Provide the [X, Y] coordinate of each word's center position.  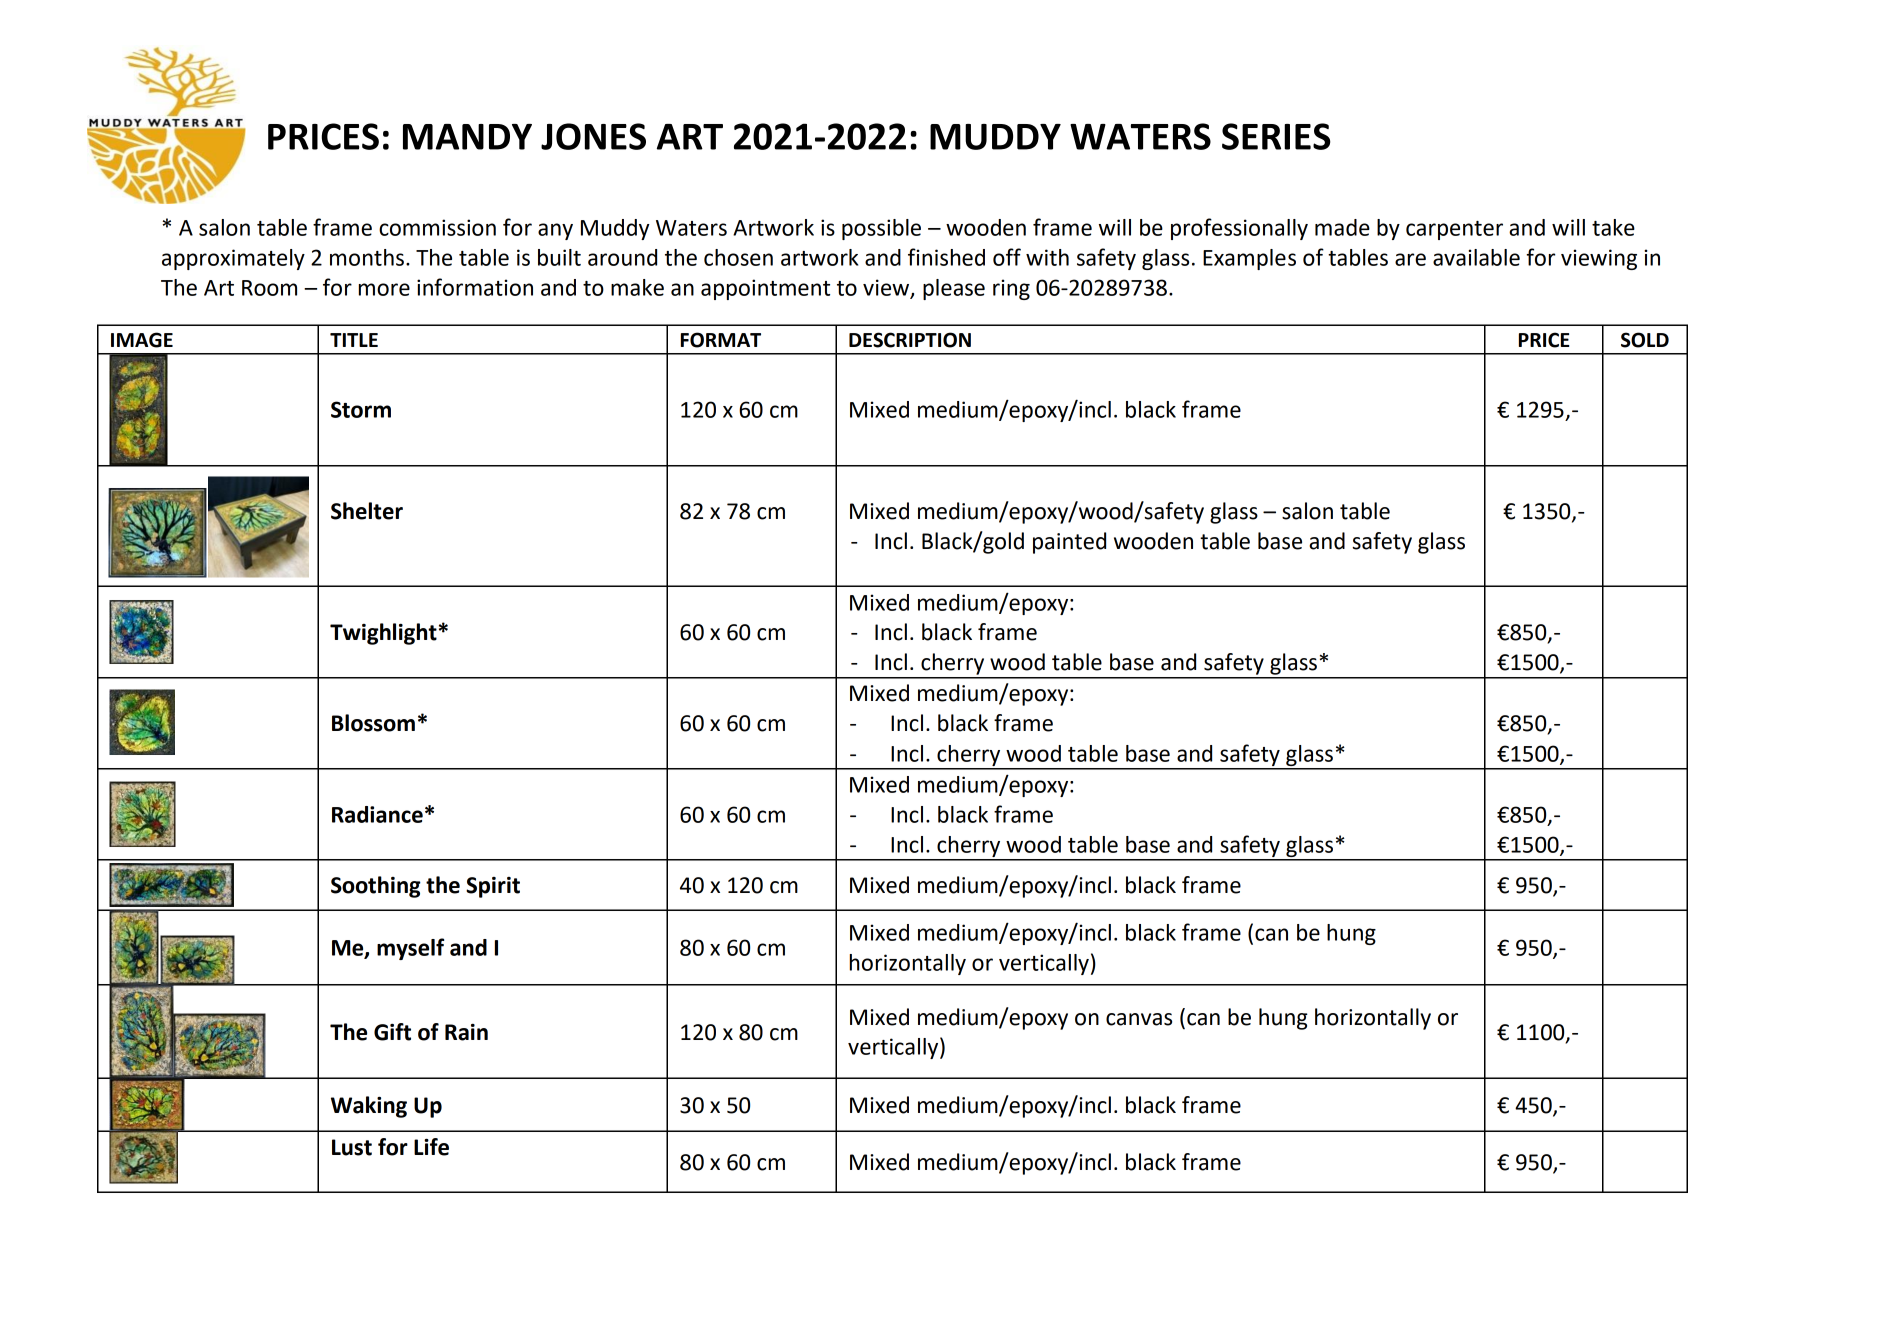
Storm [361, 409]
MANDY [467, 137]
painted [1069, 543]
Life [431, 1147]
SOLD [1645, 340]
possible [881, 229]
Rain [466, 1032]
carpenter [1454, 230]
